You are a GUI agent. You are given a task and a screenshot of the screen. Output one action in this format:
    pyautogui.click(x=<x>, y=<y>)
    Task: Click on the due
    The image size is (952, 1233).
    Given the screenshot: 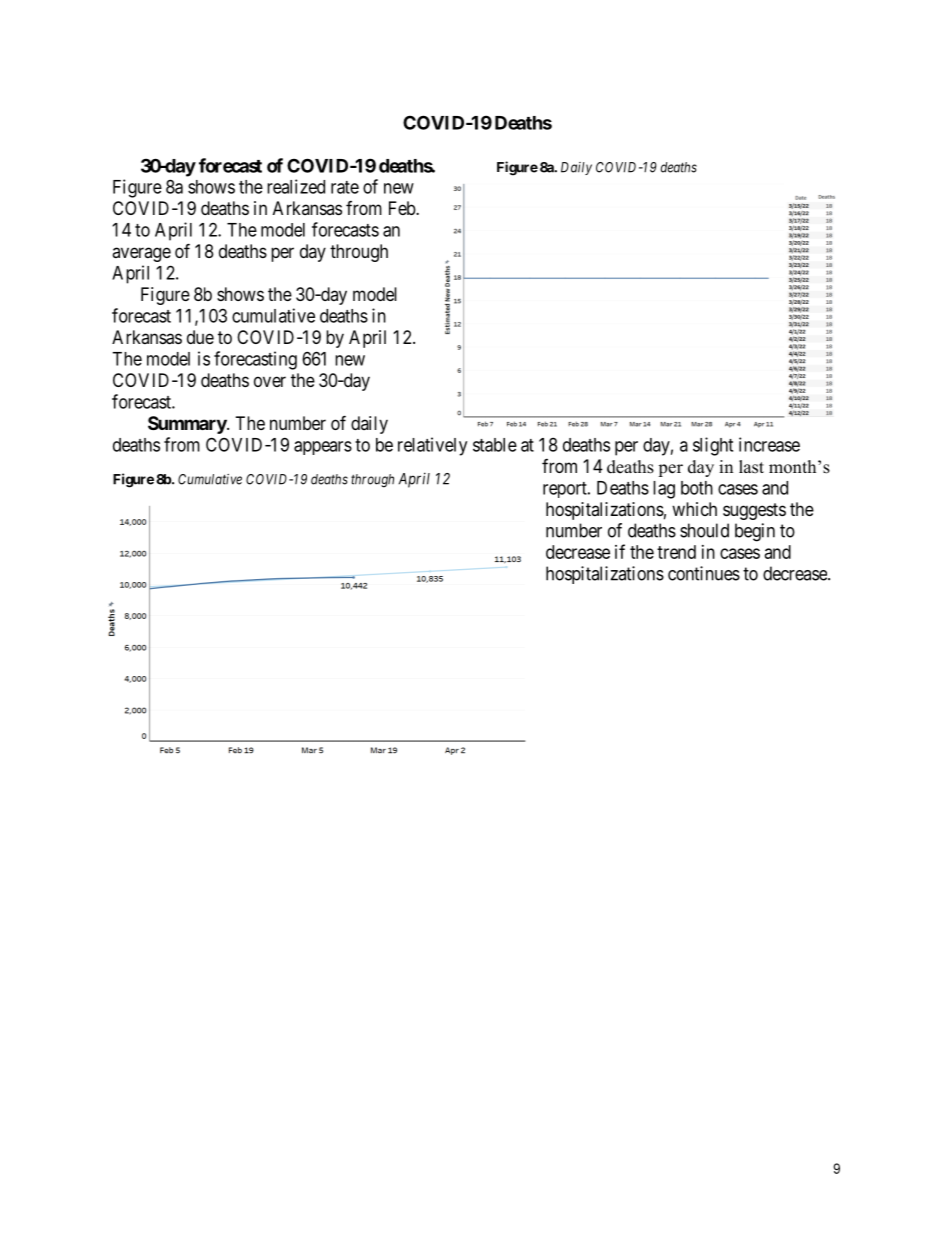 What is the action you would take?
    pyautogui.click(x=200, y=337)
